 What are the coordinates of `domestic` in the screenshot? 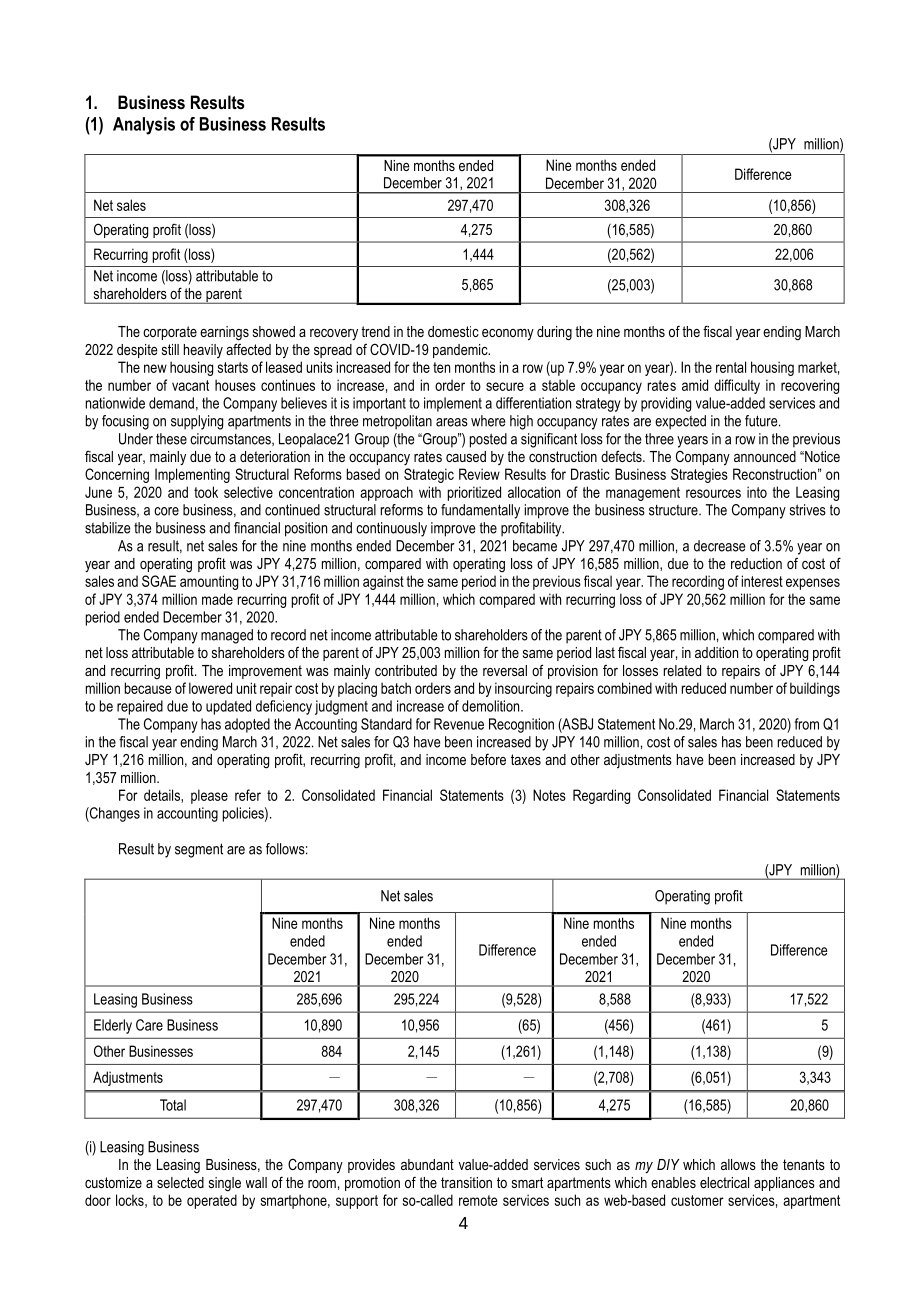 It's located at (453, 331).
